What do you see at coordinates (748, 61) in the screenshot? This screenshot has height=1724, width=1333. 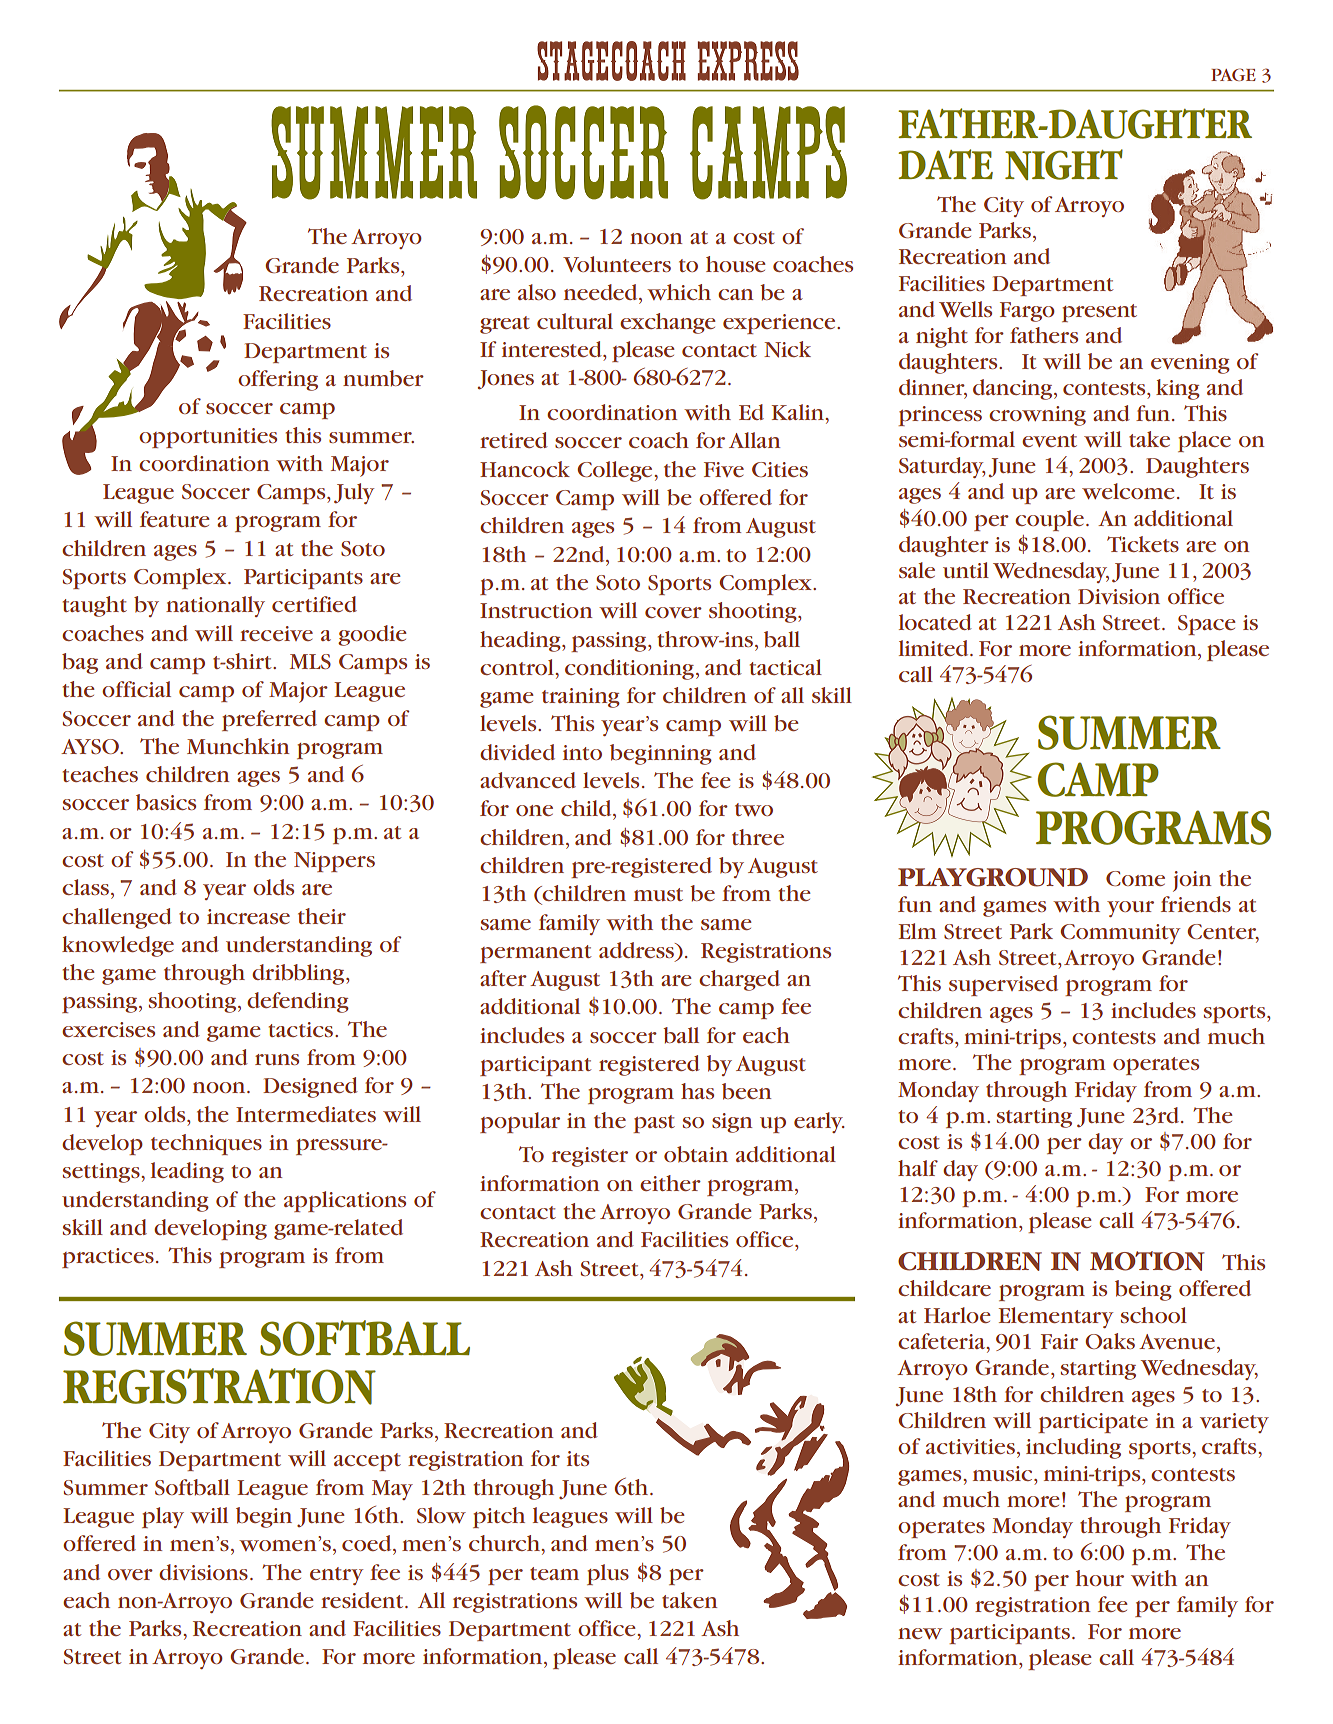 I see `EXPRESS` at bounding box center [748, 61].
